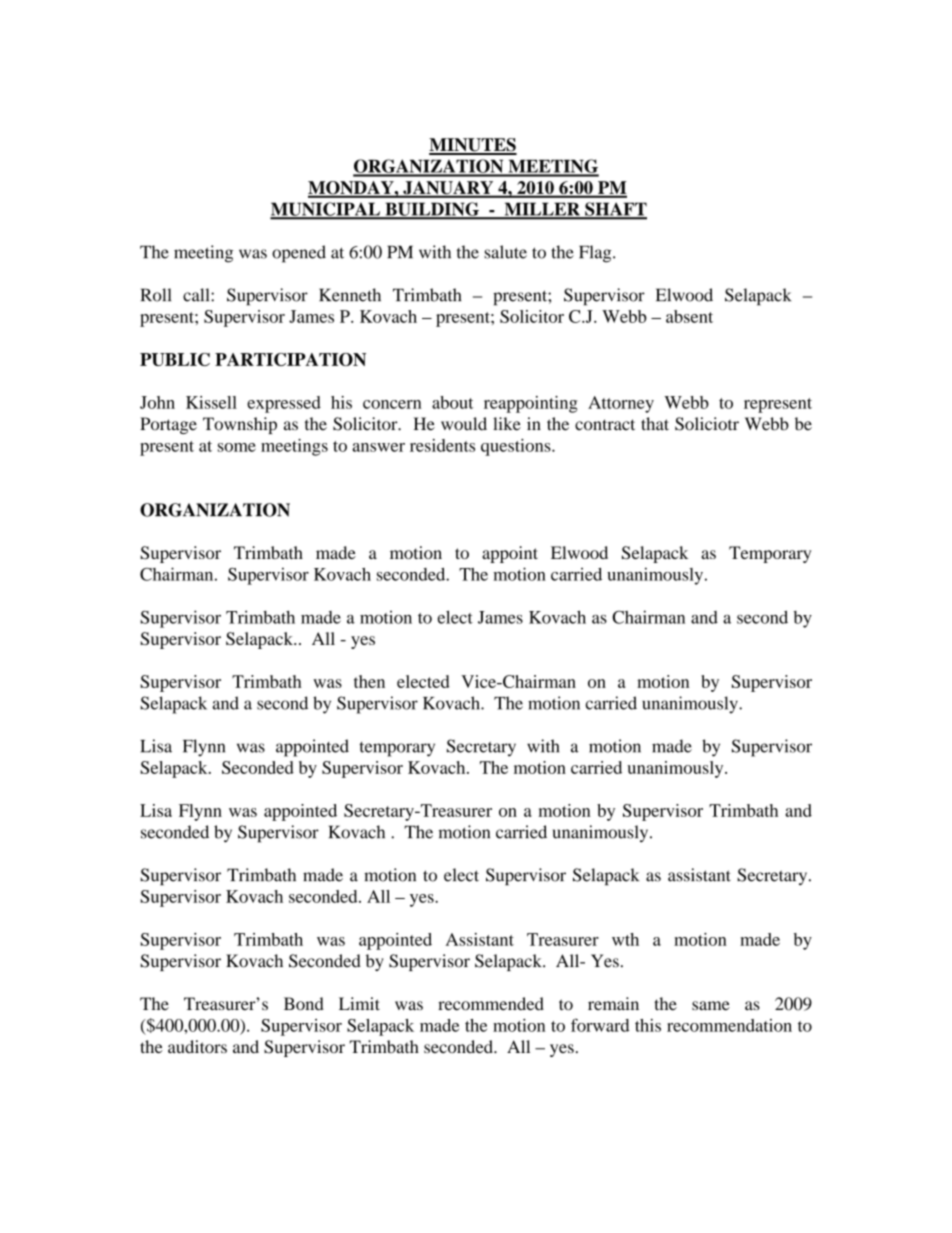 Image resolution: width=952 pixels, height=1233 pixels. I want to click on recommended, so click(491, 1004).
